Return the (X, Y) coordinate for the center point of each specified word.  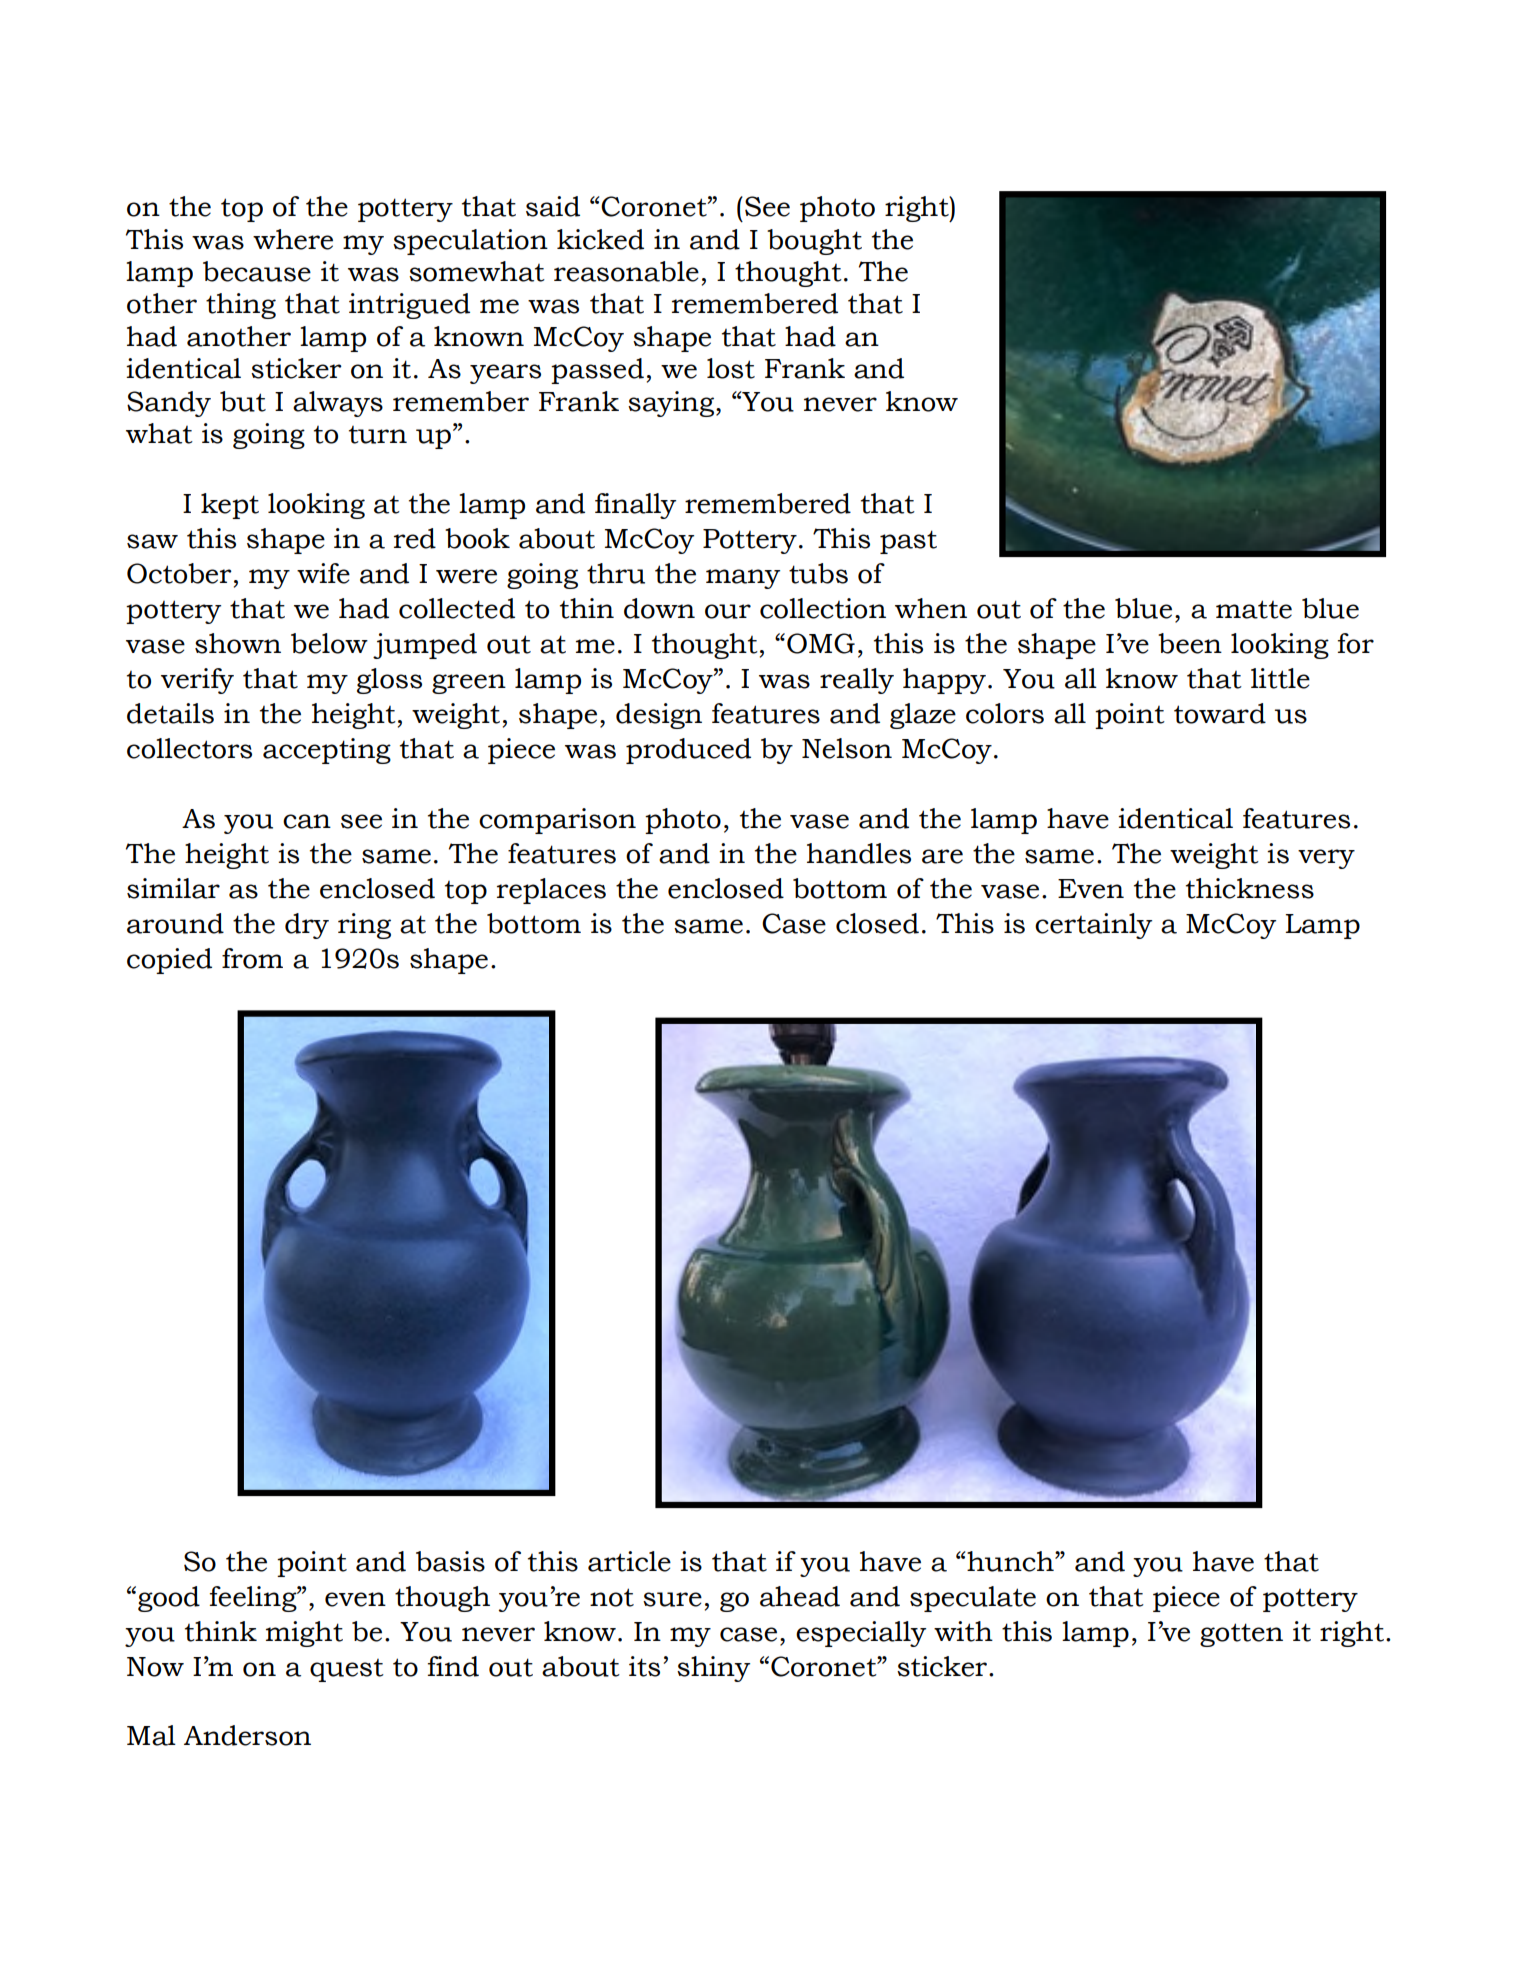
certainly (1093, 926)
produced (688, 751)
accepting (327, 751)
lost (731, 368)
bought (814, 242)
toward (1220, 713)
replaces (551, 891)
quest (347, 1670)
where (293, 239)
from (252, 958)
